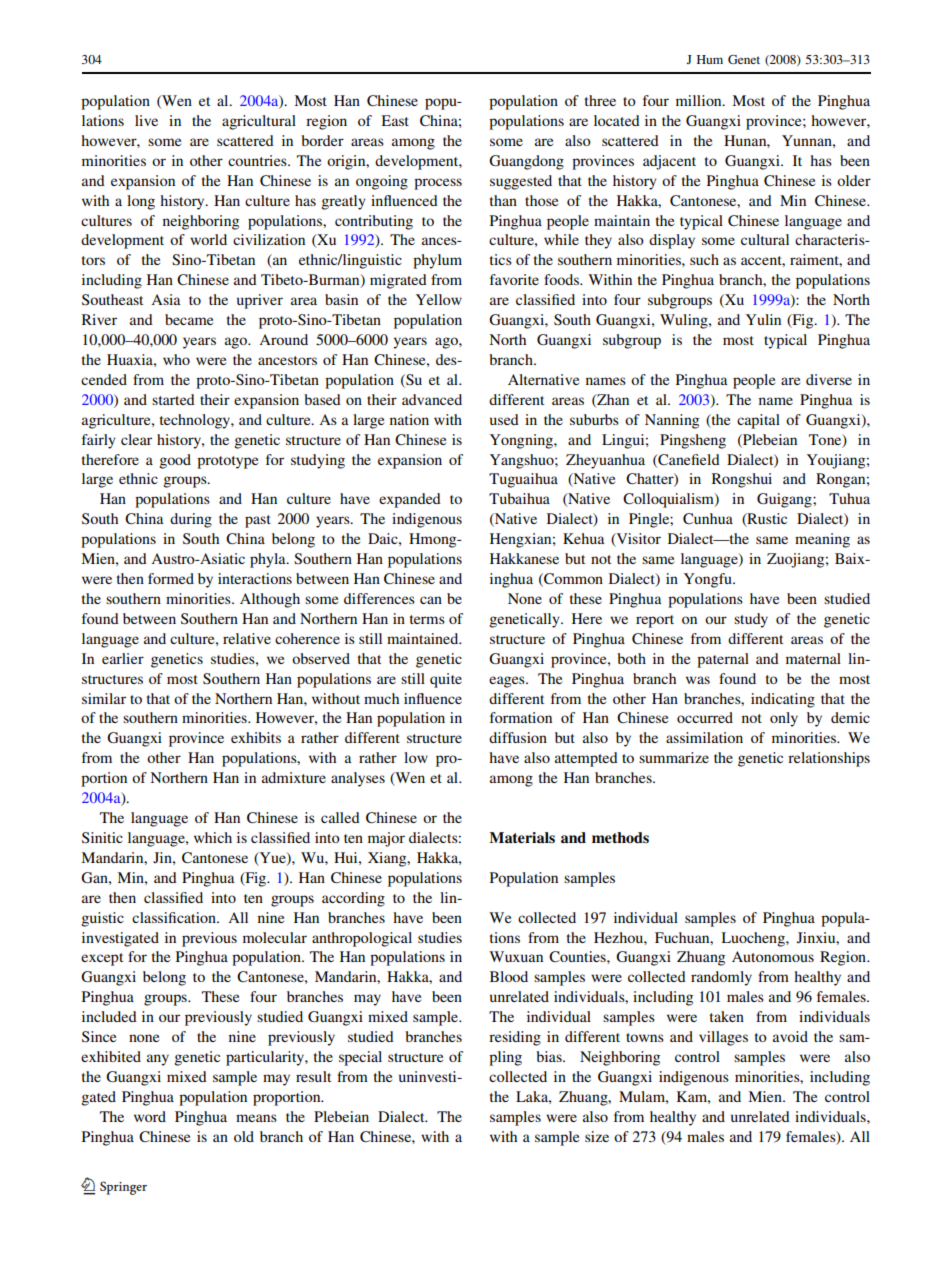  I want to click on countries, so click(258, 160).
